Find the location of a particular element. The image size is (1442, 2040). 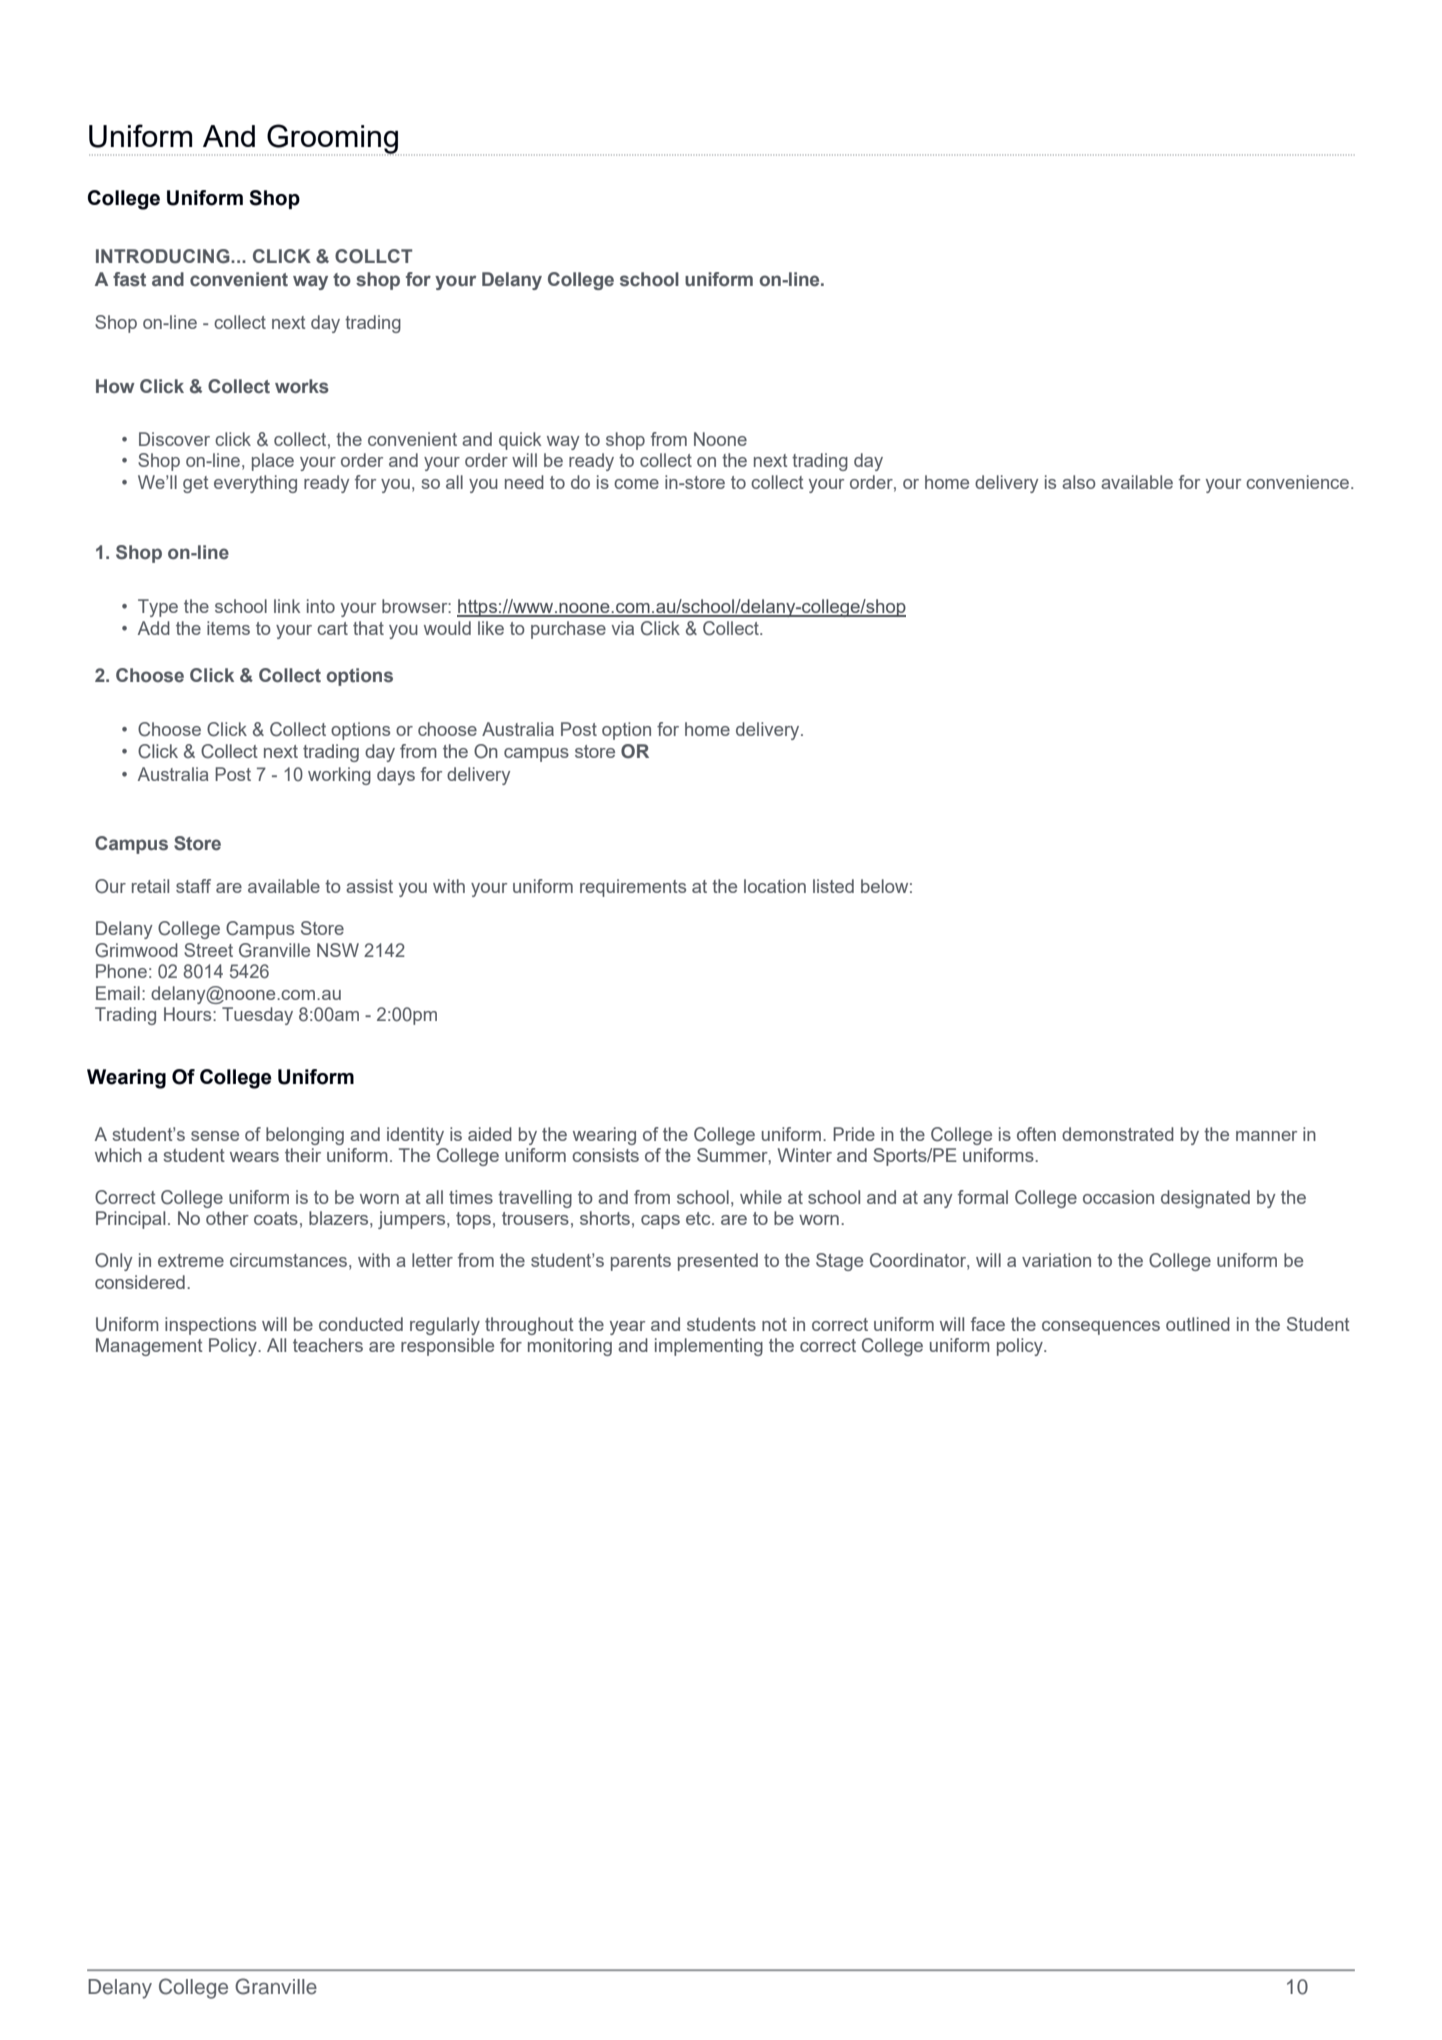

consequences is located at coordinates (1101, 1328).
